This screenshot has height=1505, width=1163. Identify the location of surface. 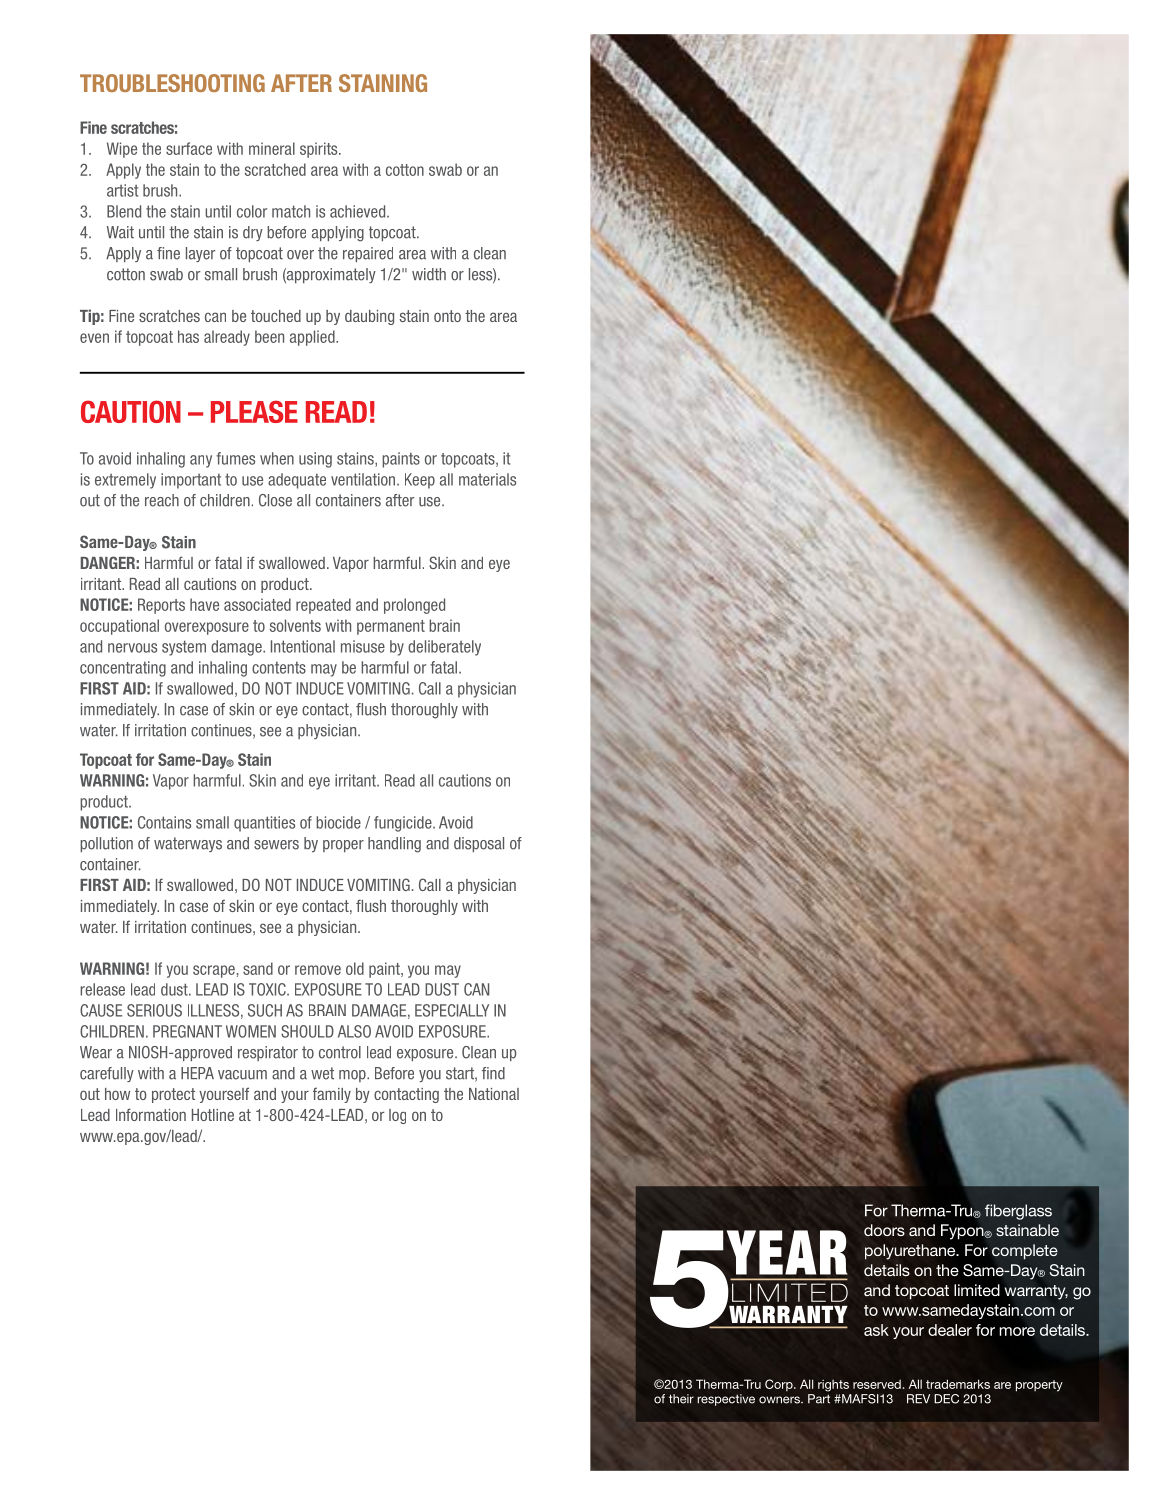
(189, 148).
